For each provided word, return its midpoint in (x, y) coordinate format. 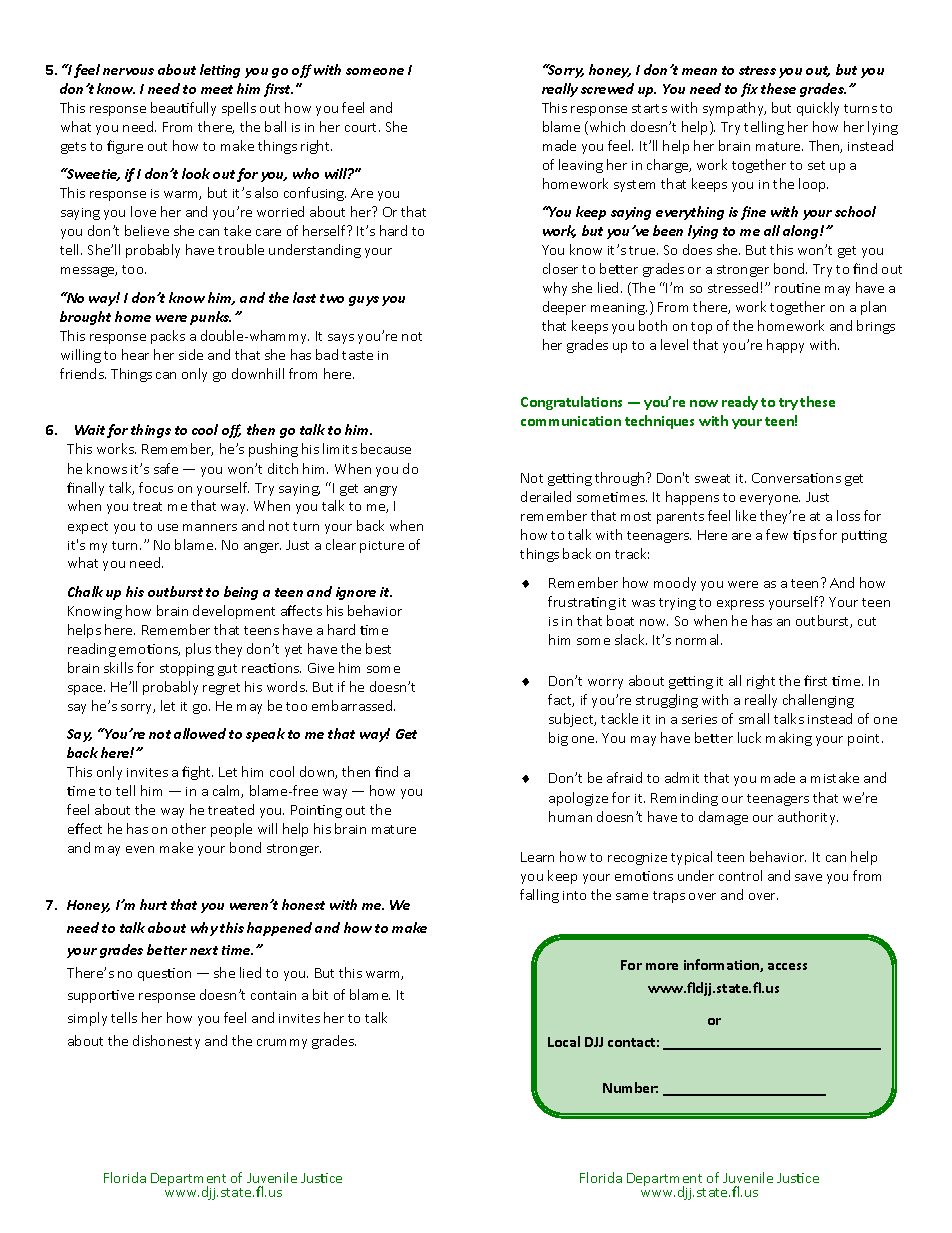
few (777, 534)
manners (210, 527)
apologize (578, 799)
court (362, 127)
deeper (564, 308)
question (164, 974)
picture (382, 547)
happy (785, 346)
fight (197, 773)
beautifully (183, 109)
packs (168, 337)
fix (749, 90)
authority (808, 818)
